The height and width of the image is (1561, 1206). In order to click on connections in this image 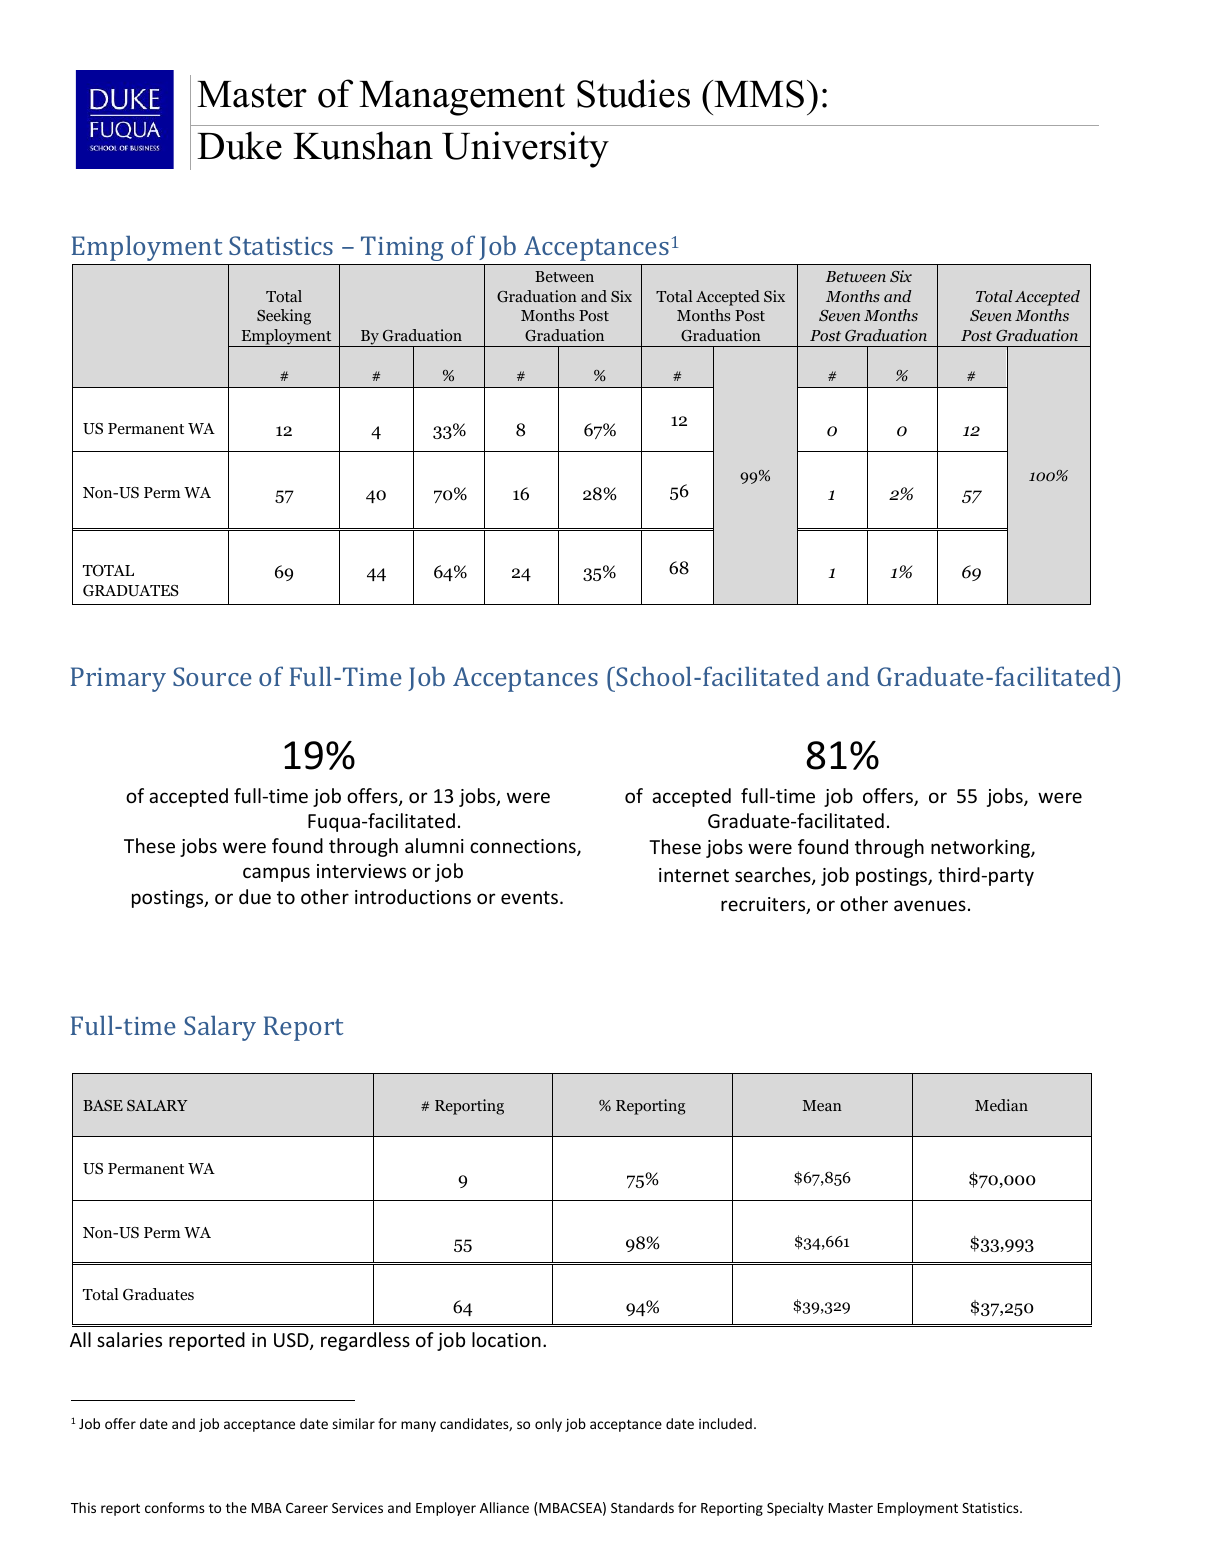, I will do `click(524, 847)`.
